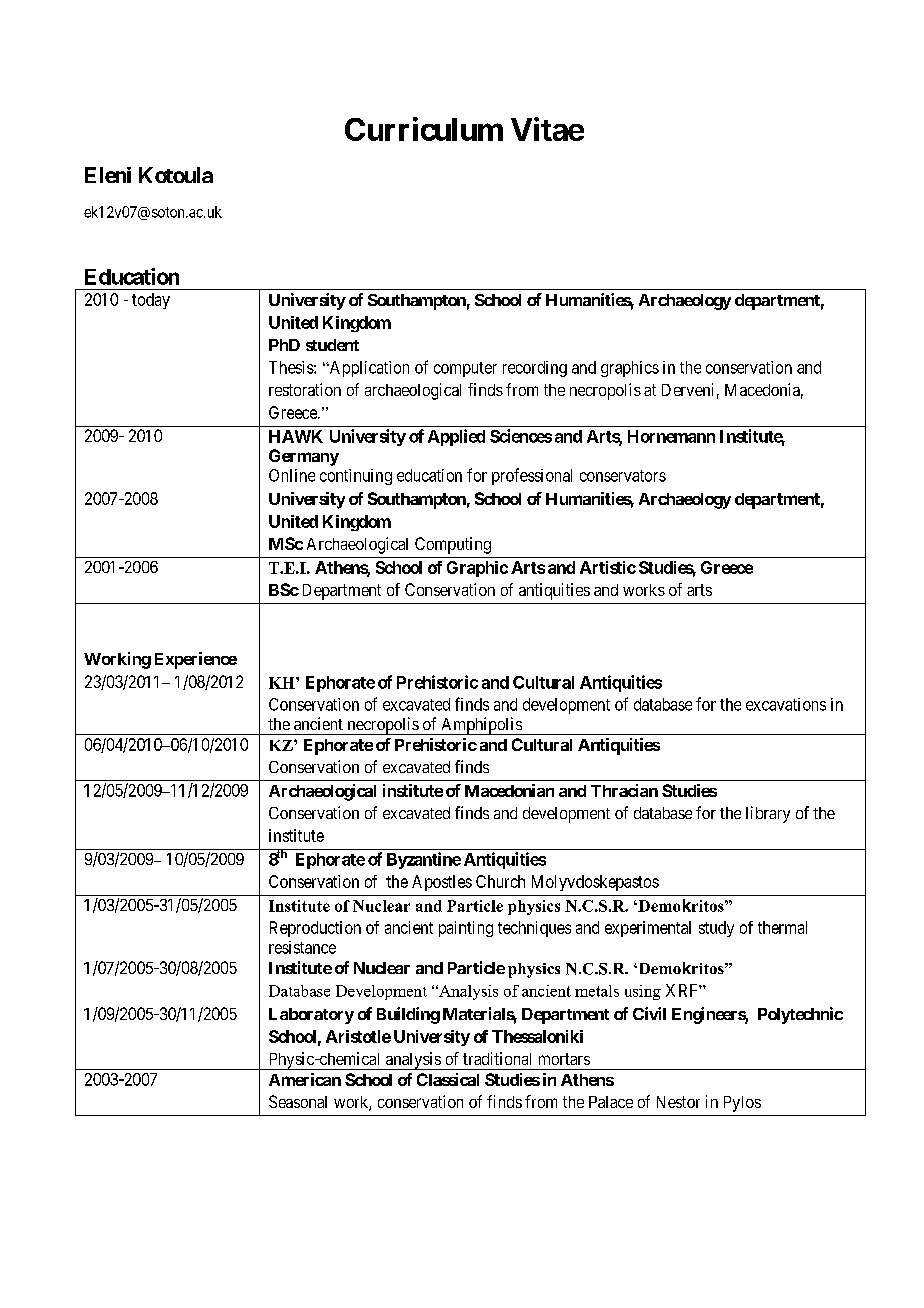 The height and width of the screenshot is (1308, 924). Describe the element at coordinates (292, 475) in the screenshot. I see `Online` at that location.
